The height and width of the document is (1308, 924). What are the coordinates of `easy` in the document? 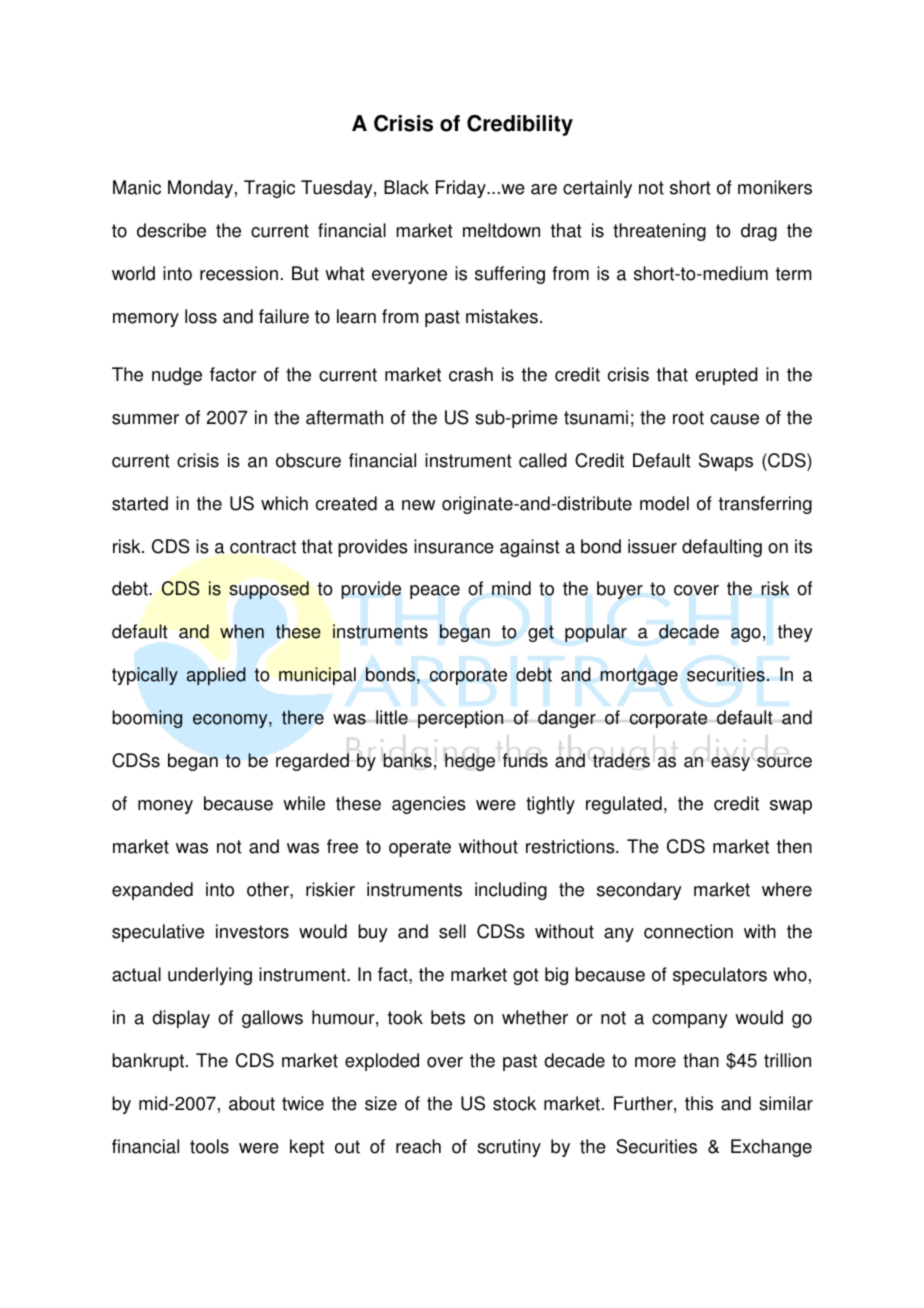 It's located at (730, 764).
